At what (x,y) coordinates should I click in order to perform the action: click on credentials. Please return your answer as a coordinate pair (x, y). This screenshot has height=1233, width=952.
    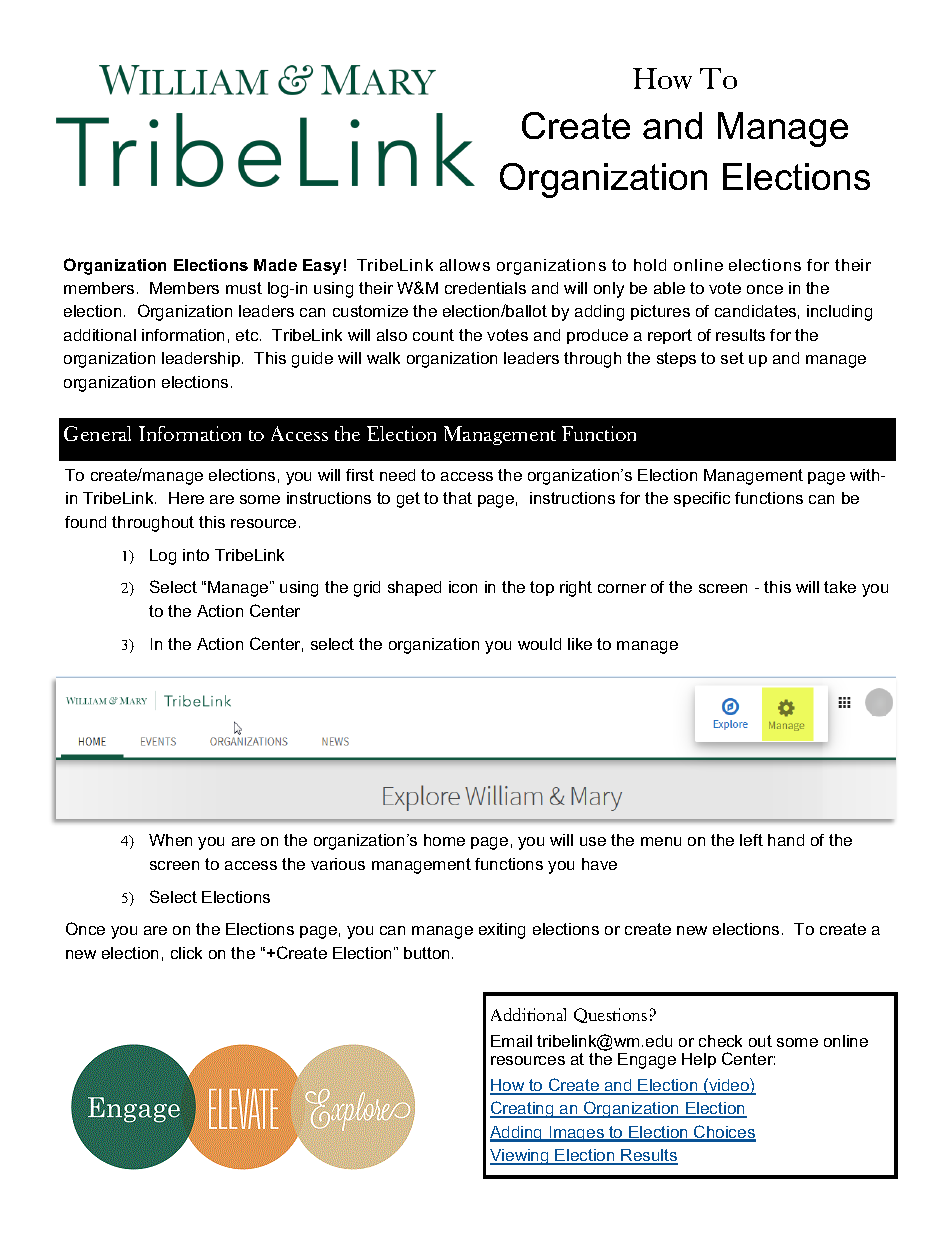
    Looking at the image, I should click on (485, 288).
